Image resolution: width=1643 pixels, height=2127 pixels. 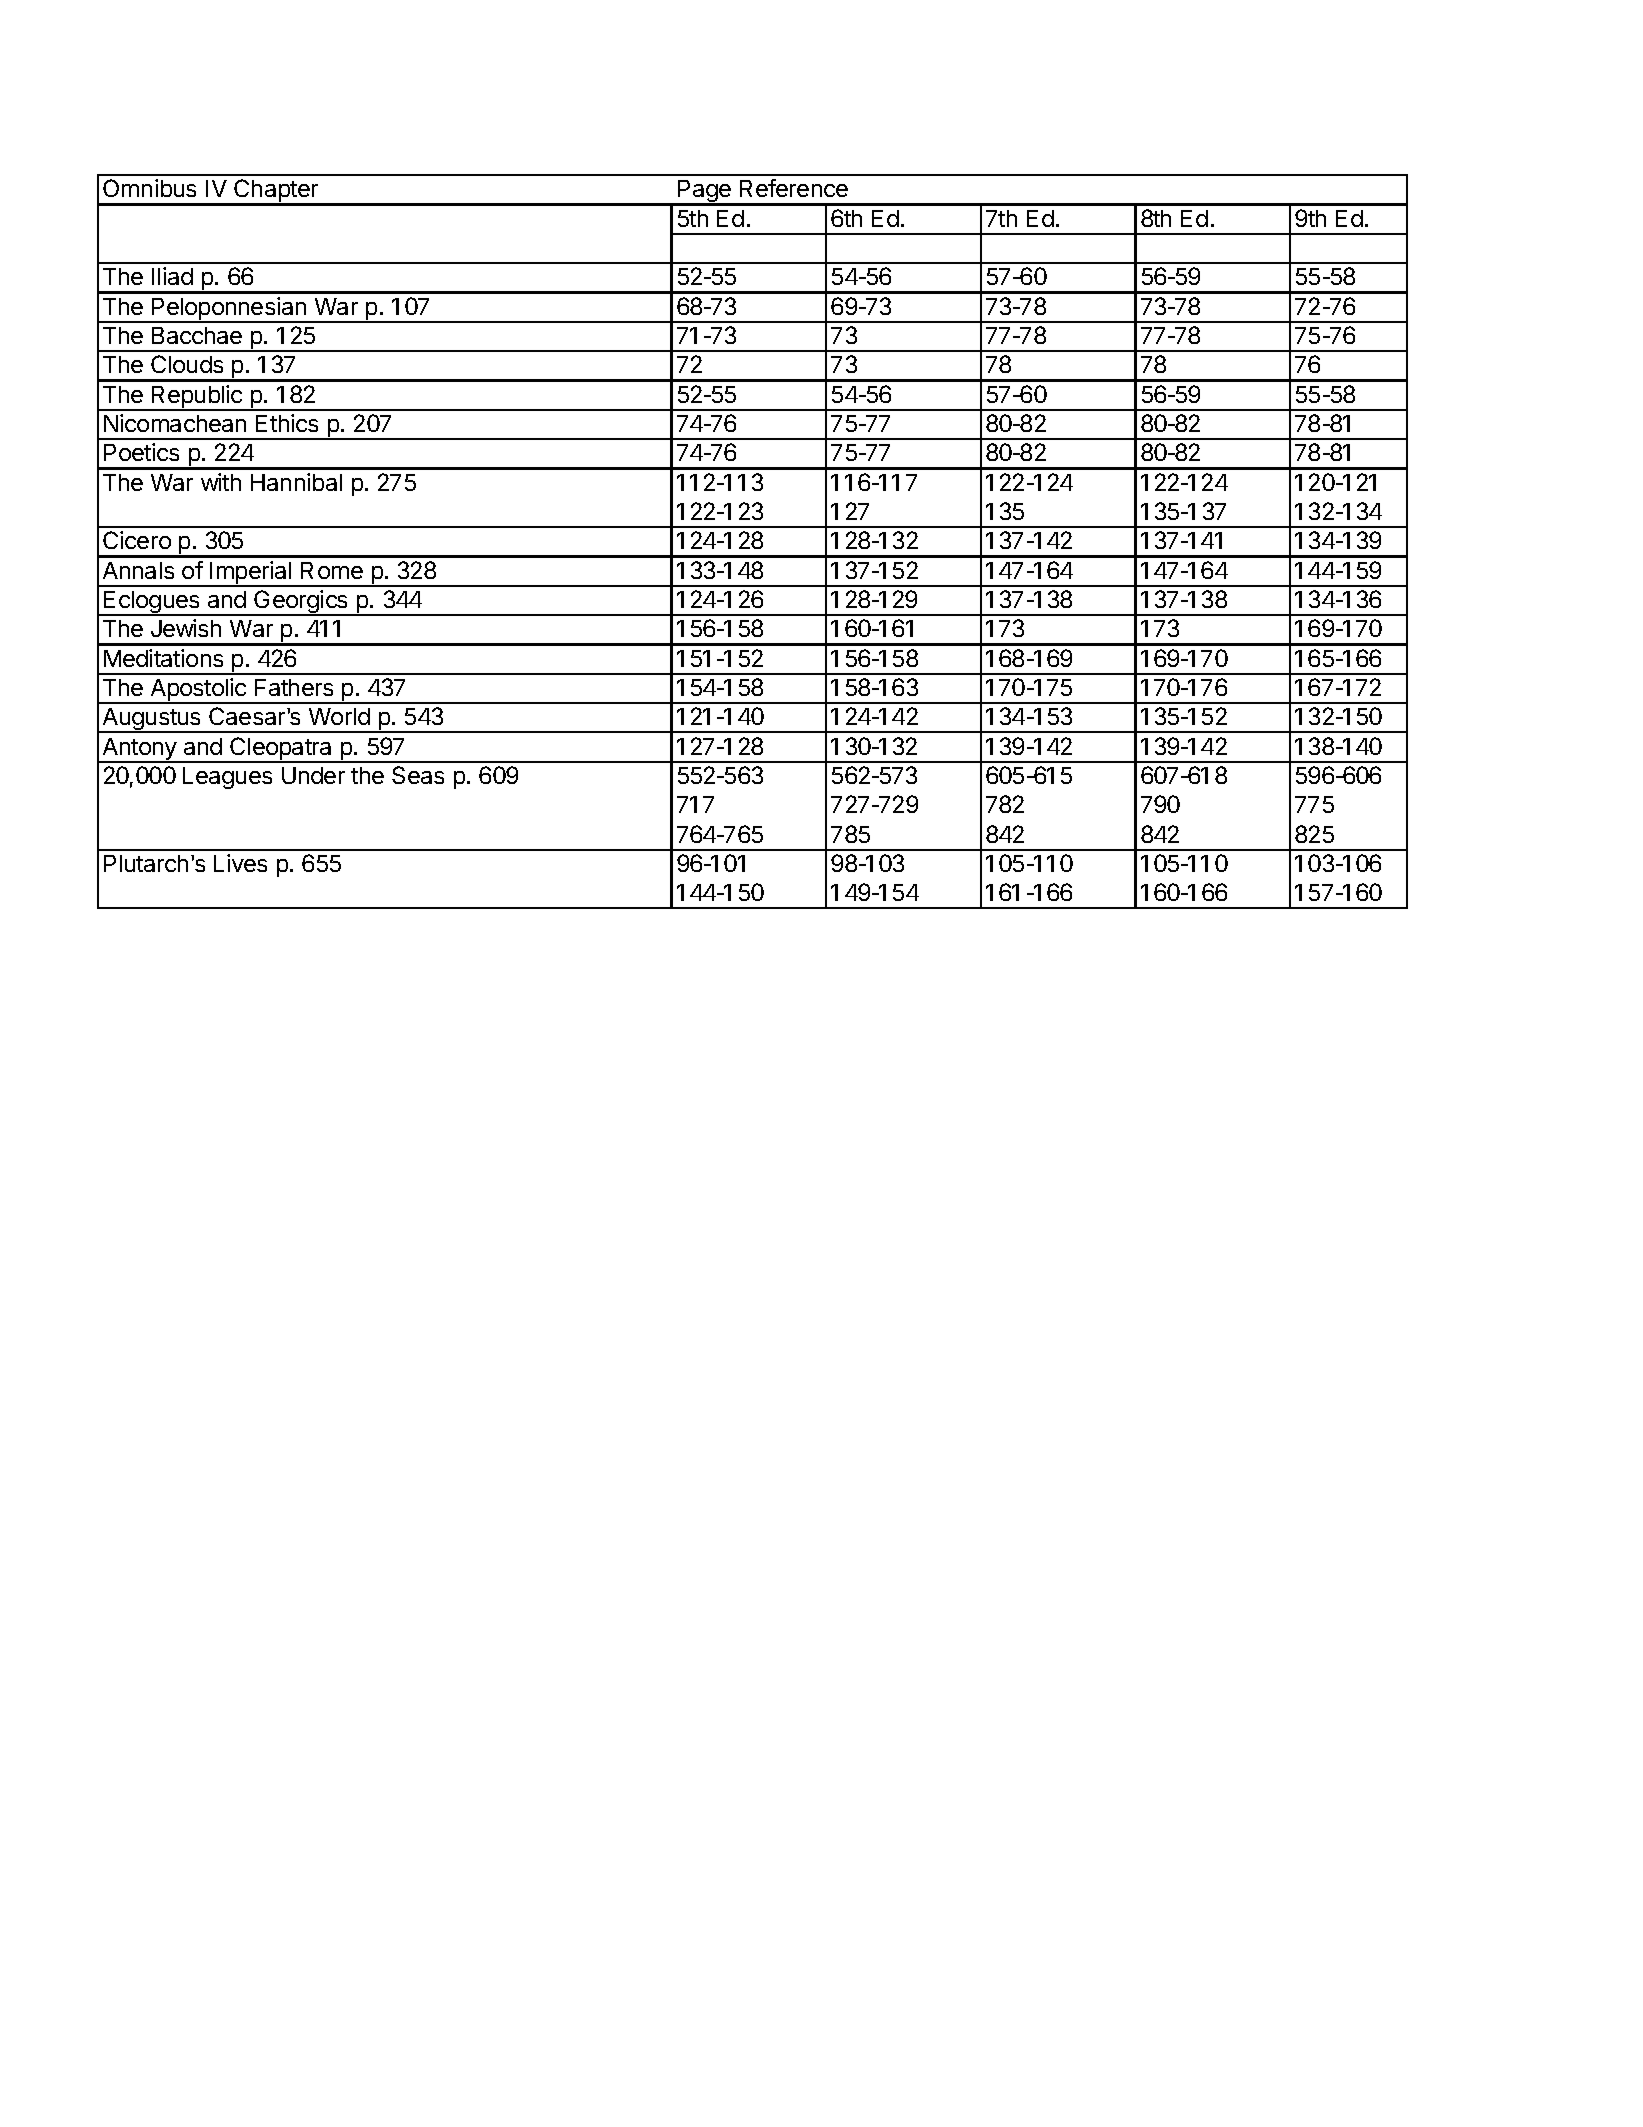 I want to click on Rome, so click(x=332, y=570).
